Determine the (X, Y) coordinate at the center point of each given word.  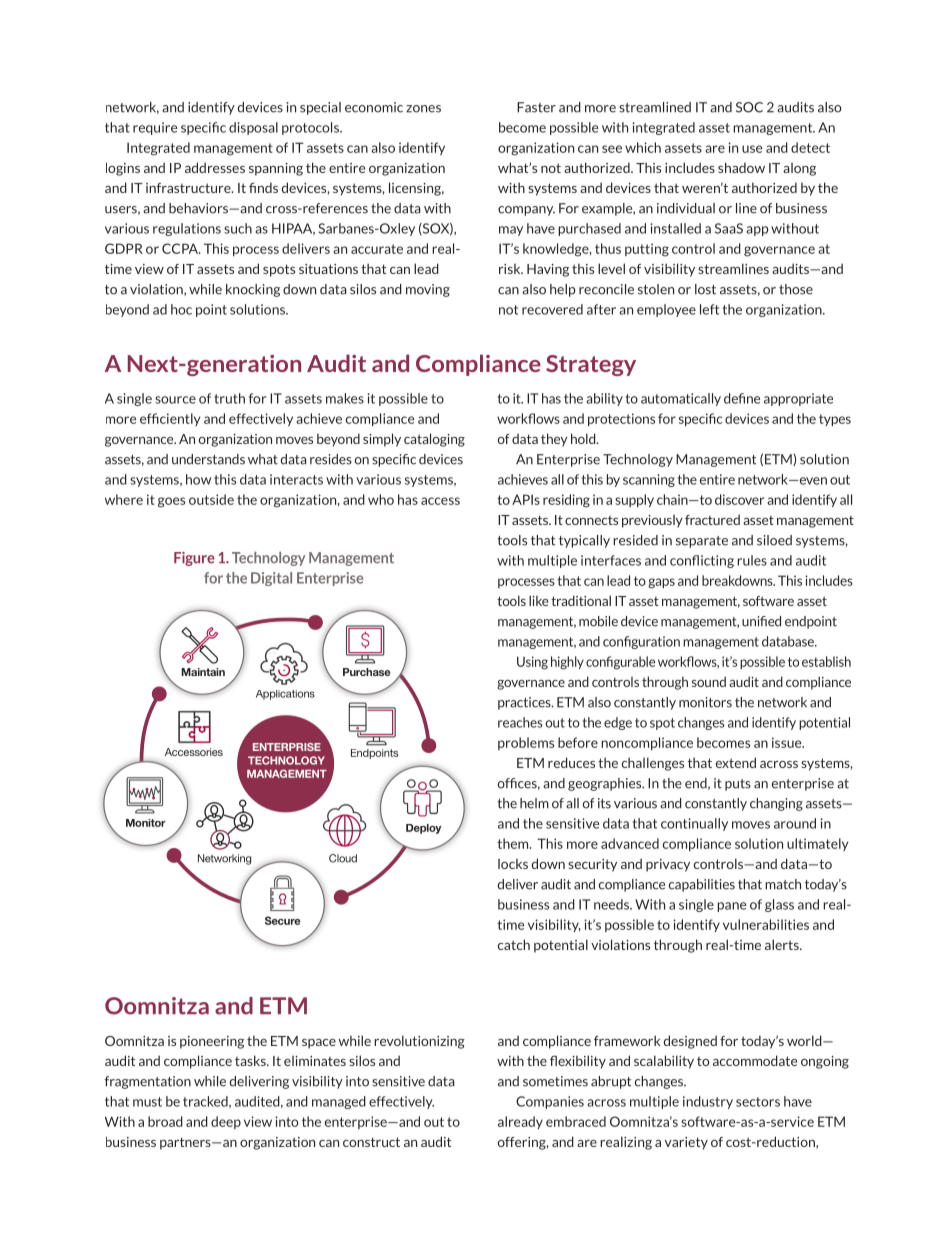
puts (738, 785)
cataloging (434, 440)
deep (226, 1122)
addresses (215, 167)
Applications (285, 695)
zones (423, 109)
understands (208, 459)
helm (534, 803)
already (520, 1122)
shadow (741, 167)
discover (739, 499)
